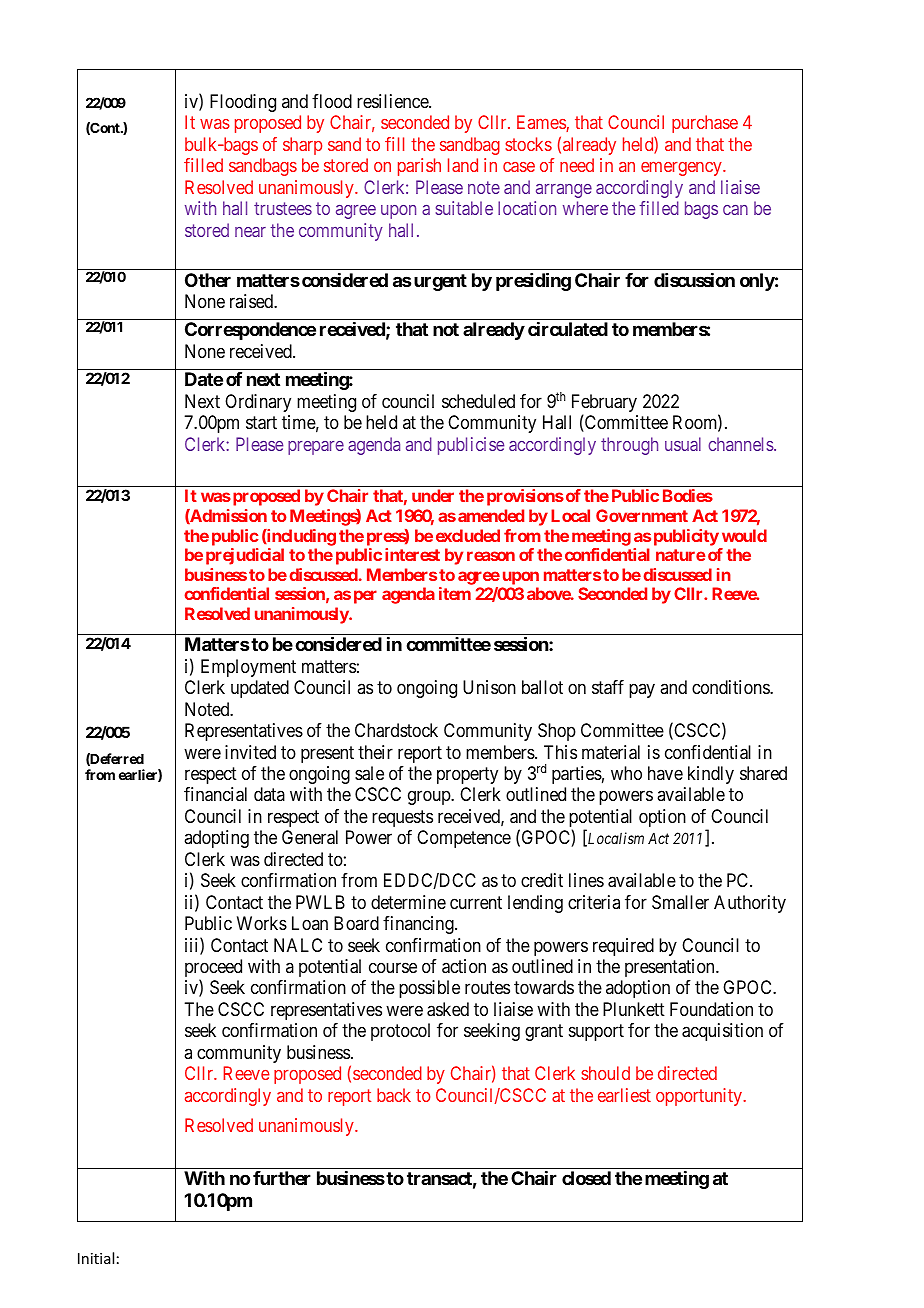  Describe the element at coordinates (419, 167) in the screenshot. I see `parish` at that location.
